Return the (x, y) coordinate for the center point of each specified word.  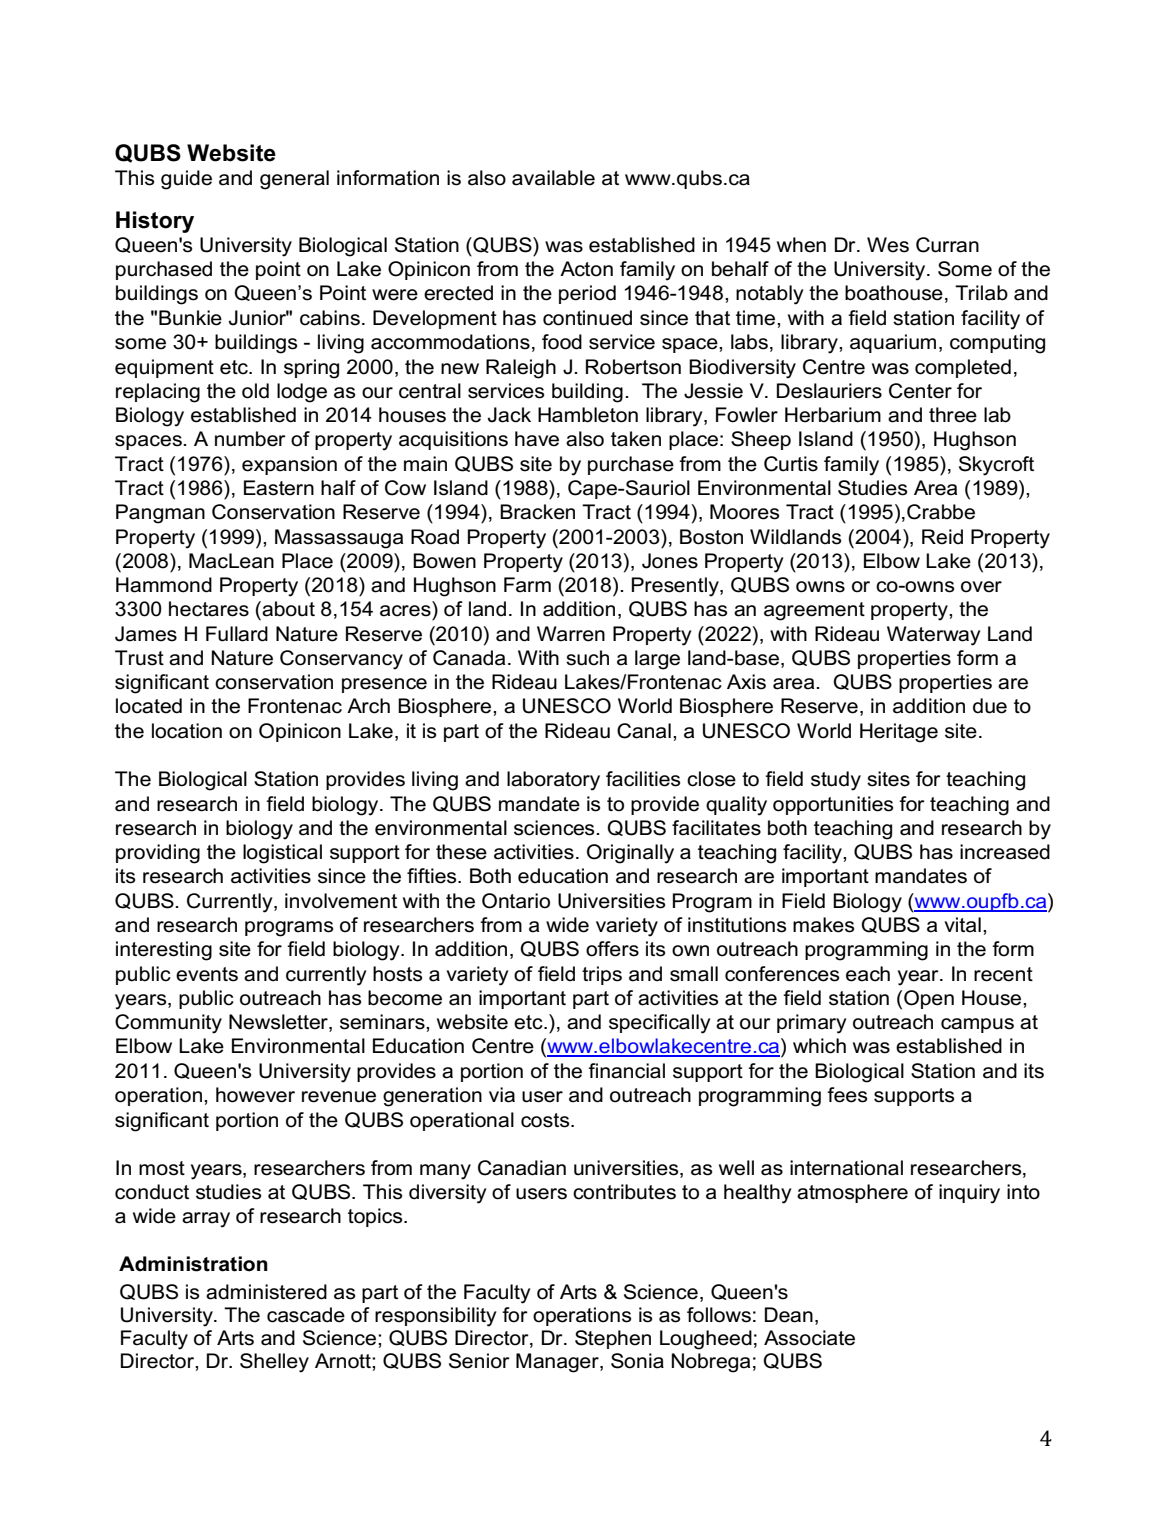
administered (266, 1292)
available (553, 178)
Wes (888, 245)
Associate (809, 1338)
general (294, 180)
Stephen (613, 1339)
